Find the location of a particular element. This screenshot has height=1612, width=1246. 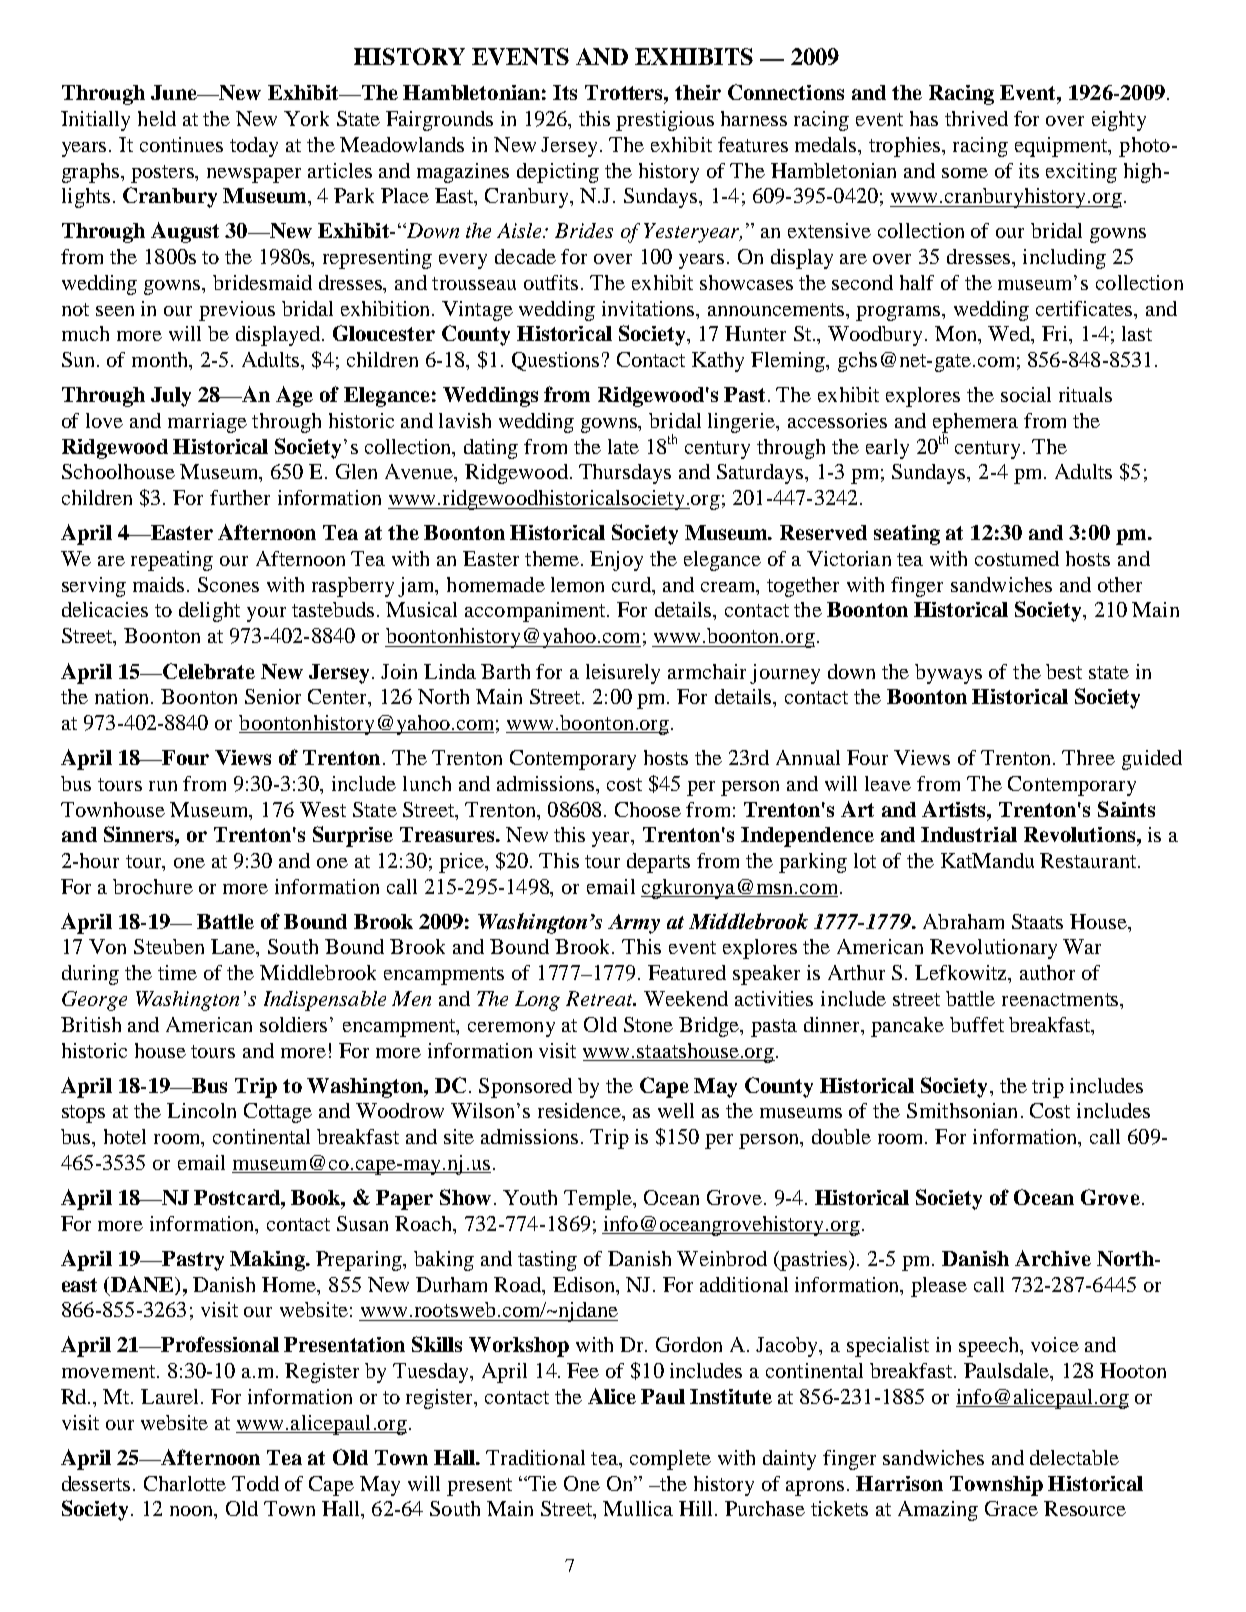

Smithsonian is located at coordinates (962, 1110).
